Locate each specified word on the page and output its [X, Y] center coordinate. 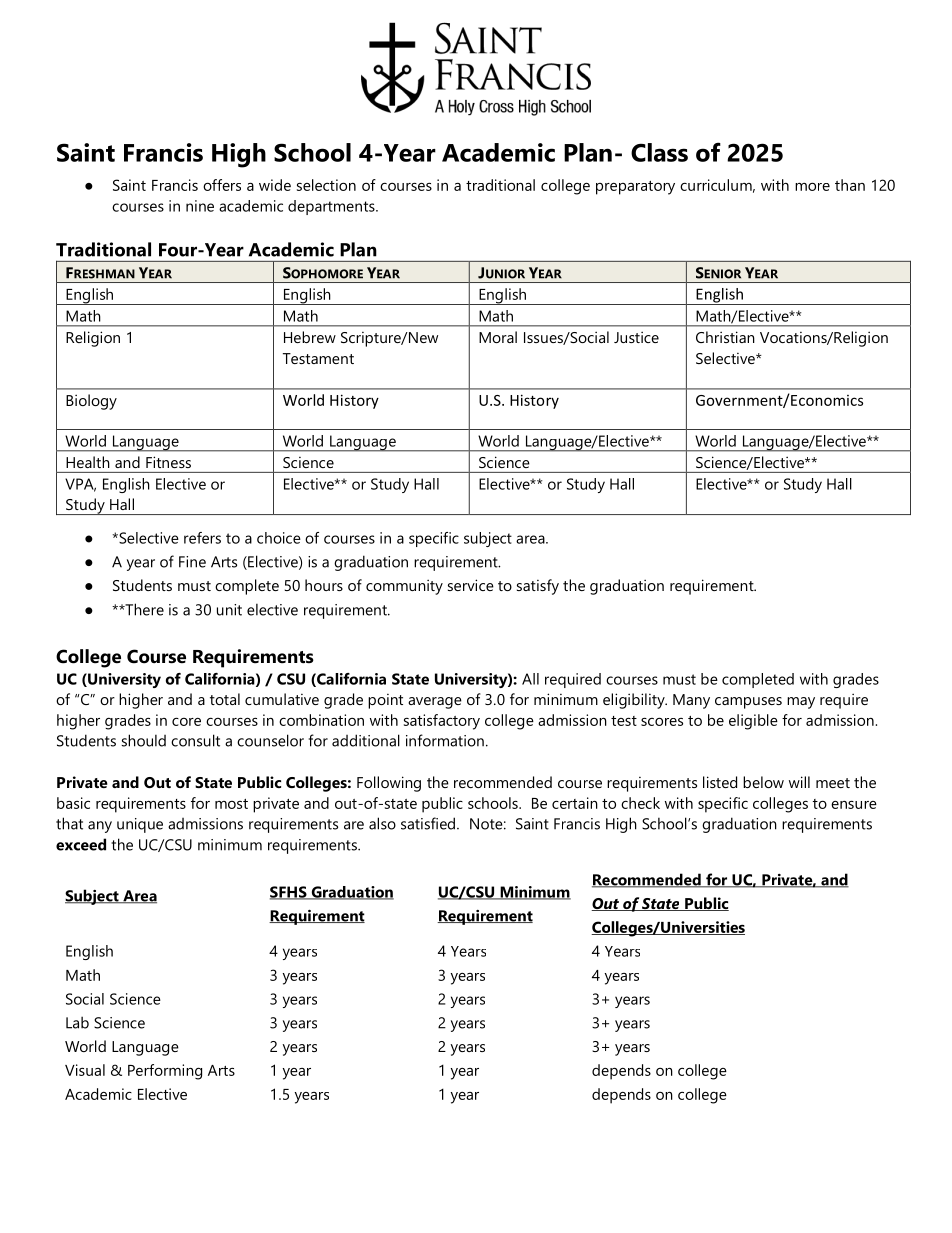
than [850, 185]
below [763, 782]
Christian [725, 337]
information [445, 740]
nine [200, 206]
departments [332, 207]
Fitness [168, 462]
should [143, 740]
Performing [165, 1072]
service [471, 585]
